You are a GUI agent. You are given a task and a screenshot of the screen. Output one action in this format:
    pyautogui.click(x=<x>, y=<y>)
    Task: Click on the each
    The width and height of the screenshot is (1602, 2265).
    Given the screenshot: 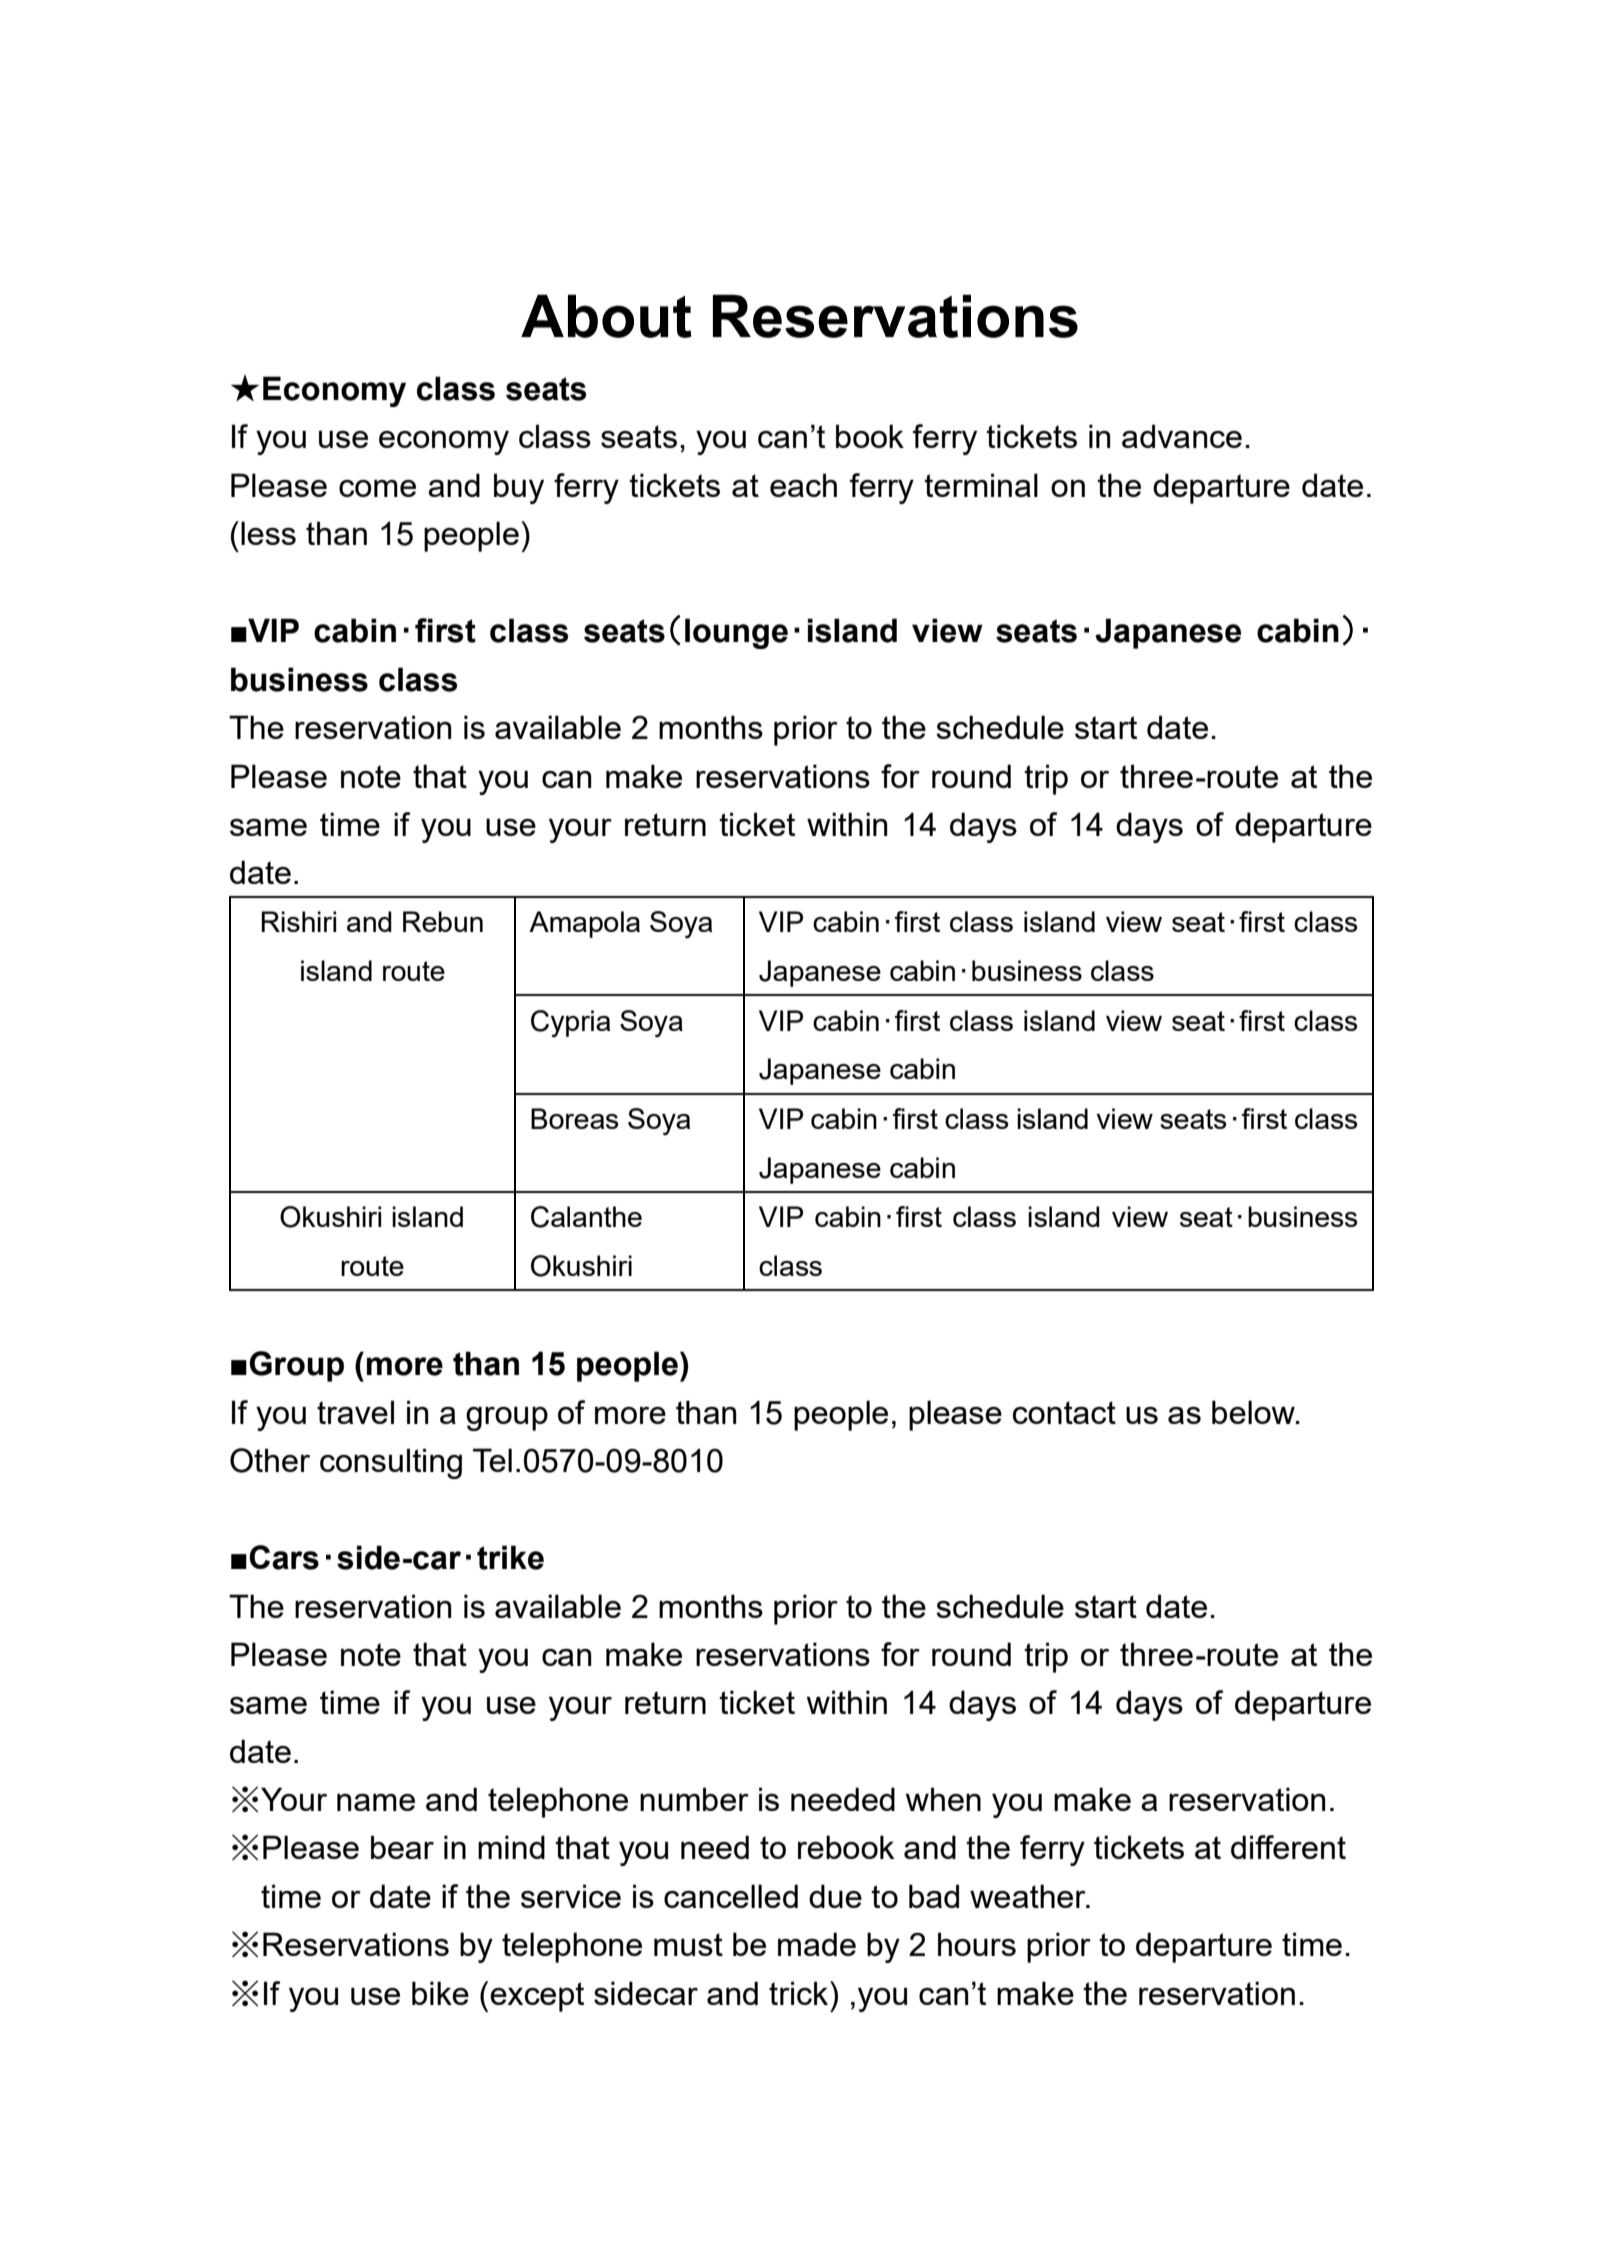 What is the action you would take?
    pyautogui.click(x=803, y=485)
